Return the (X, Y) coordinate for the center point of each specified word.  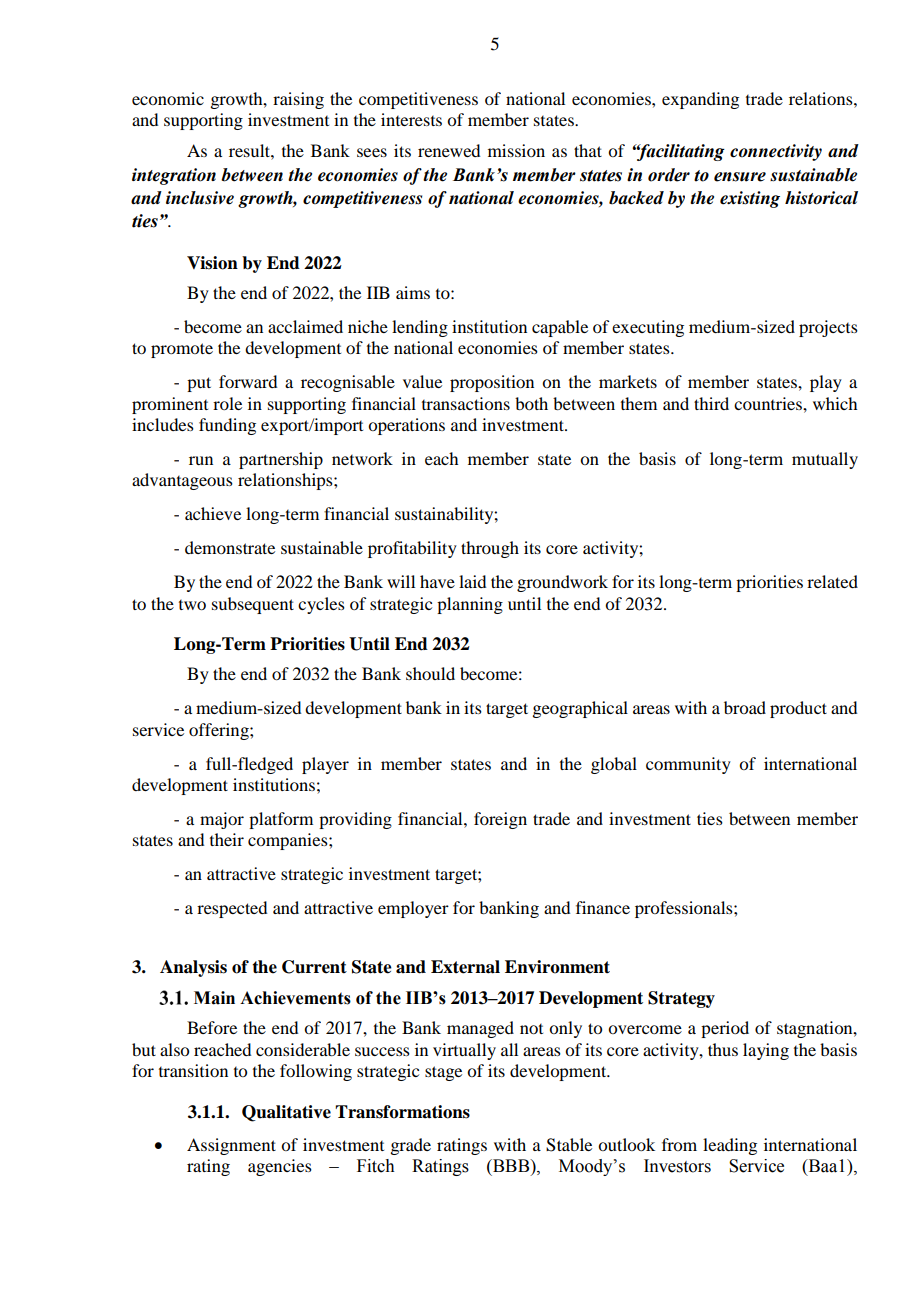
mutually (825, 460)
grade (410, 1146)
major (222, 820)
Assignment (231, 1146)
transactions (466, 403)
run (201, 460)
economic (168, 98)
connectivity (776, 152)
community (688, 765)
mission (516, 150)
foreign (500, 820)
